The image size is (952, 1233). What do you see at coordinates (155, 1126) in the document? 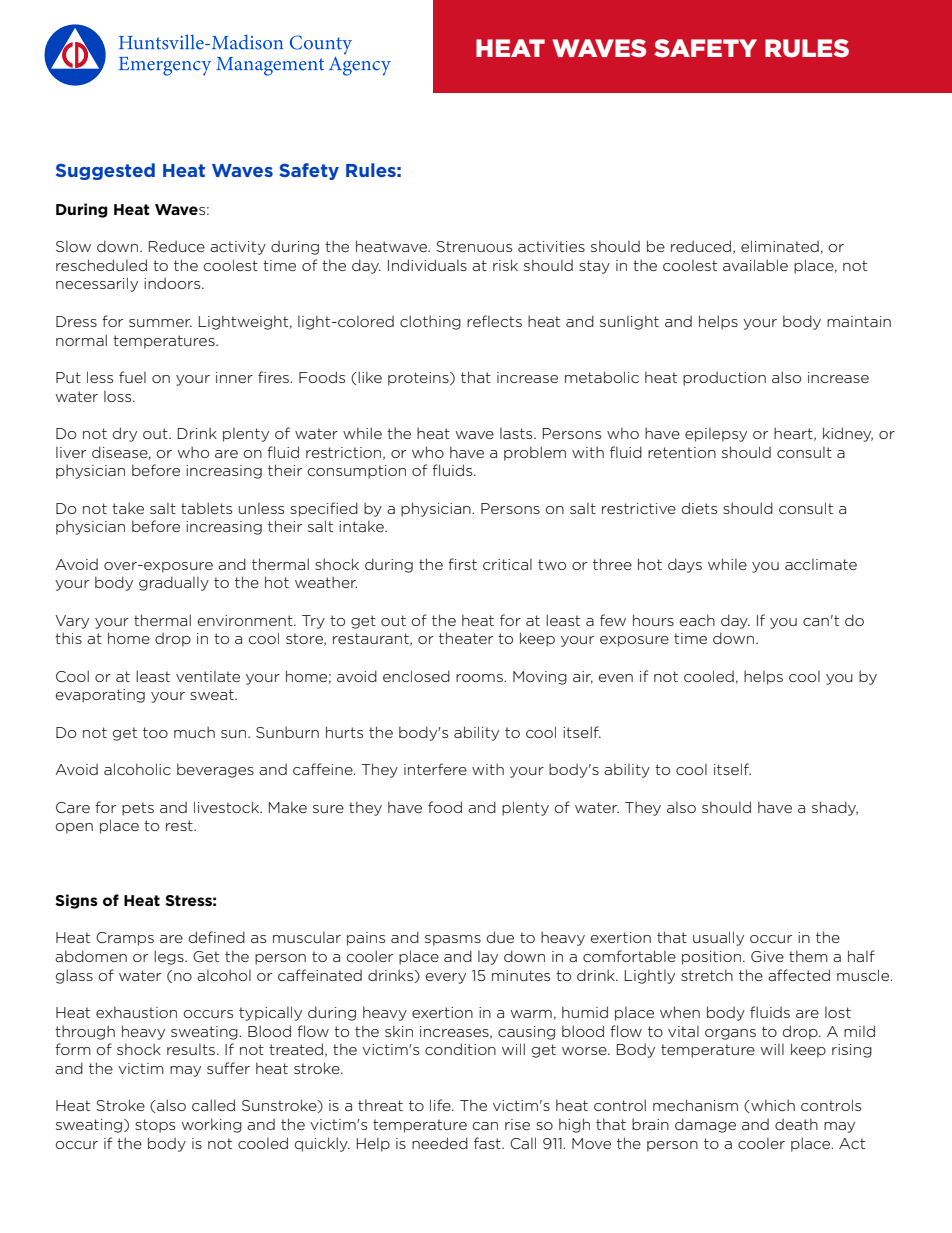
I see `stops` at bounding box center [155, 1126].
